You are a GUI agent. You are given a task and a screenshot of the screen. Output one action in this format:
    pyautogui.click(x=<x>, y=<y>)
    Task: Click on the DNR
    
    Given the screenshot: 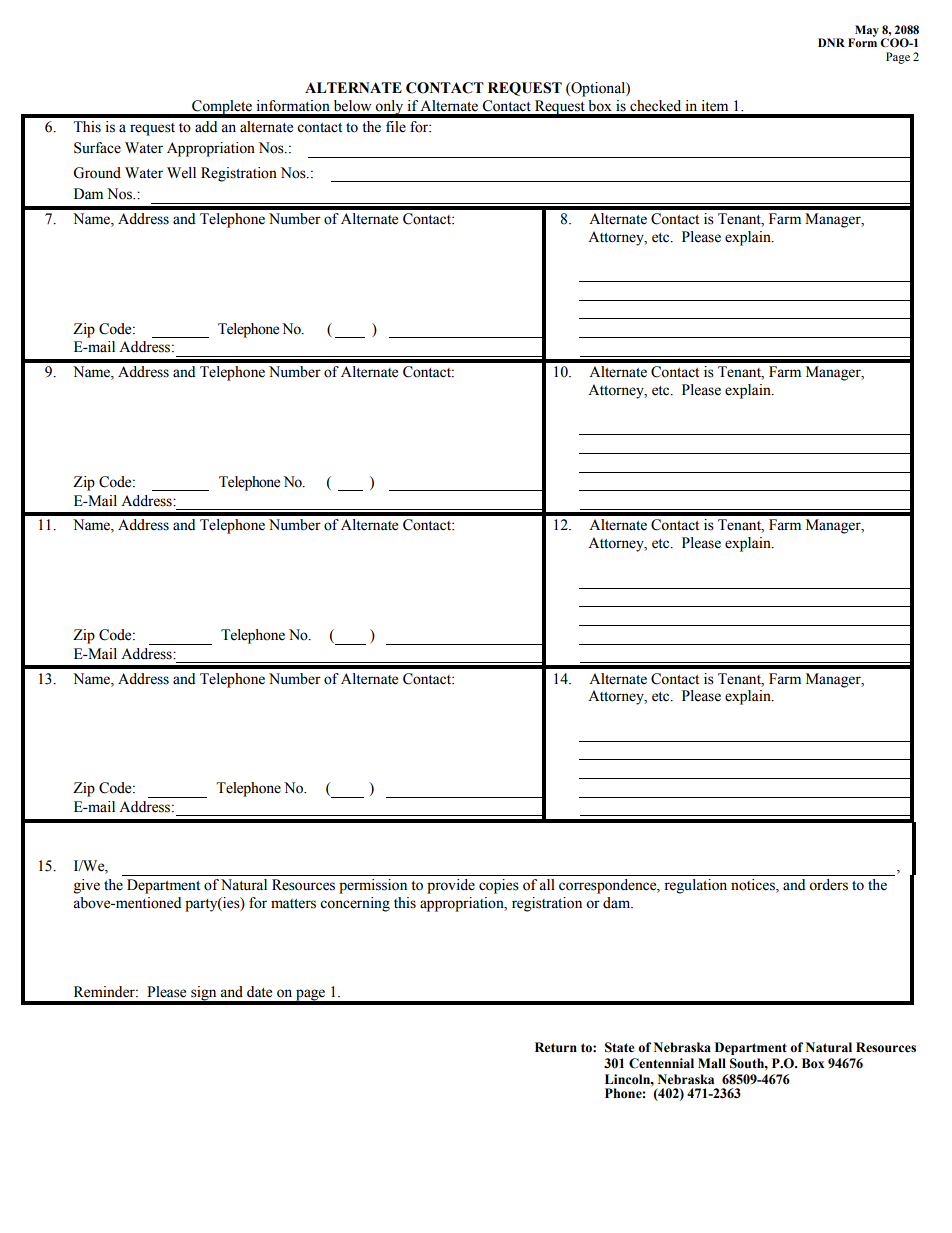 What is the action you would take?
    pyautogui.click(x=831, y=42)
